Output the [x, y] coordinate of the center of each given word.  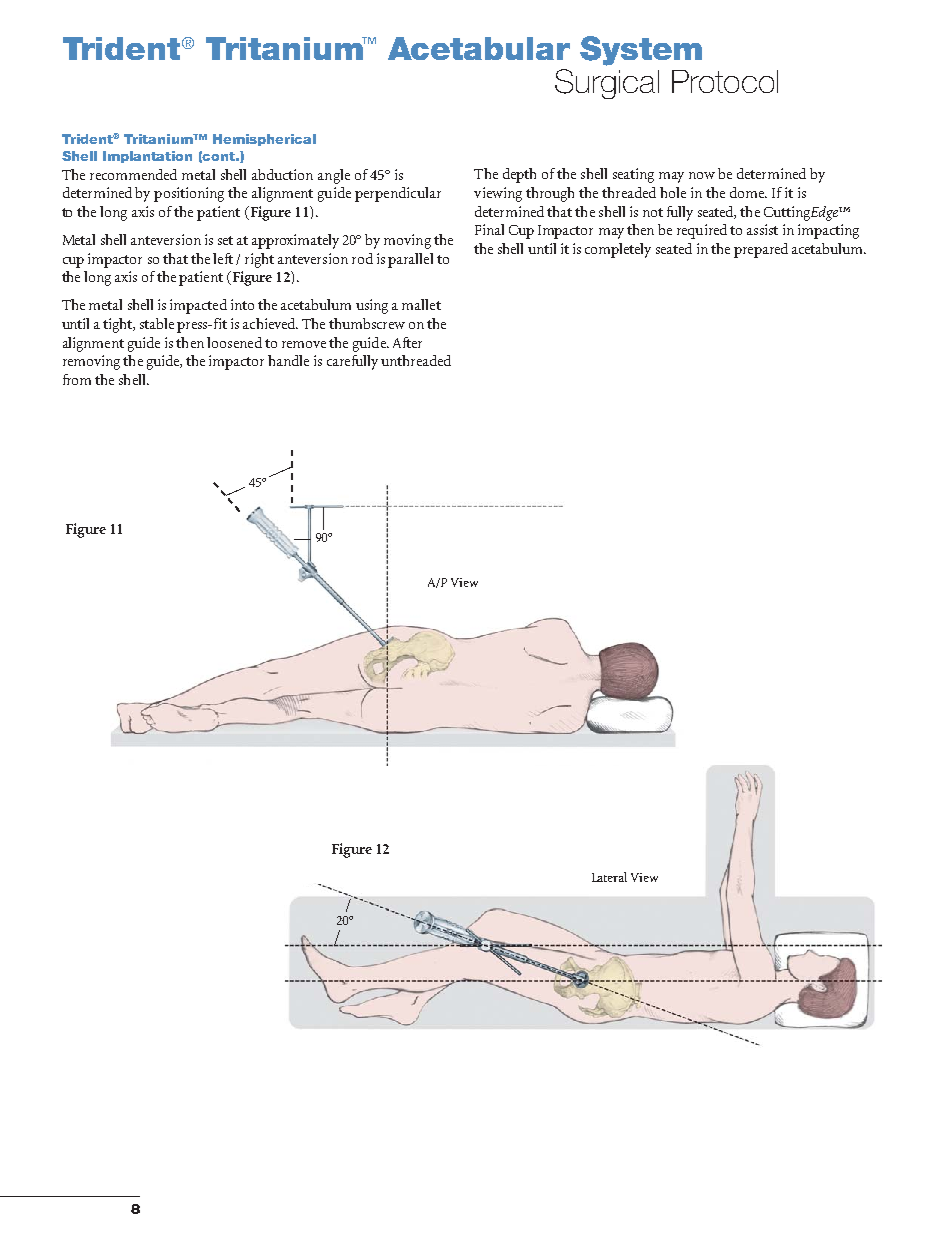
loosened [234, 342]
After [407, 342]
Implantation [147, 157]
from [77, 379]
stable [157, 323]
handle [288, 360]
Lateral [609, 877]
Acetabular [479, 48]
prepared [761, 250]
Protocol [725, 81]
